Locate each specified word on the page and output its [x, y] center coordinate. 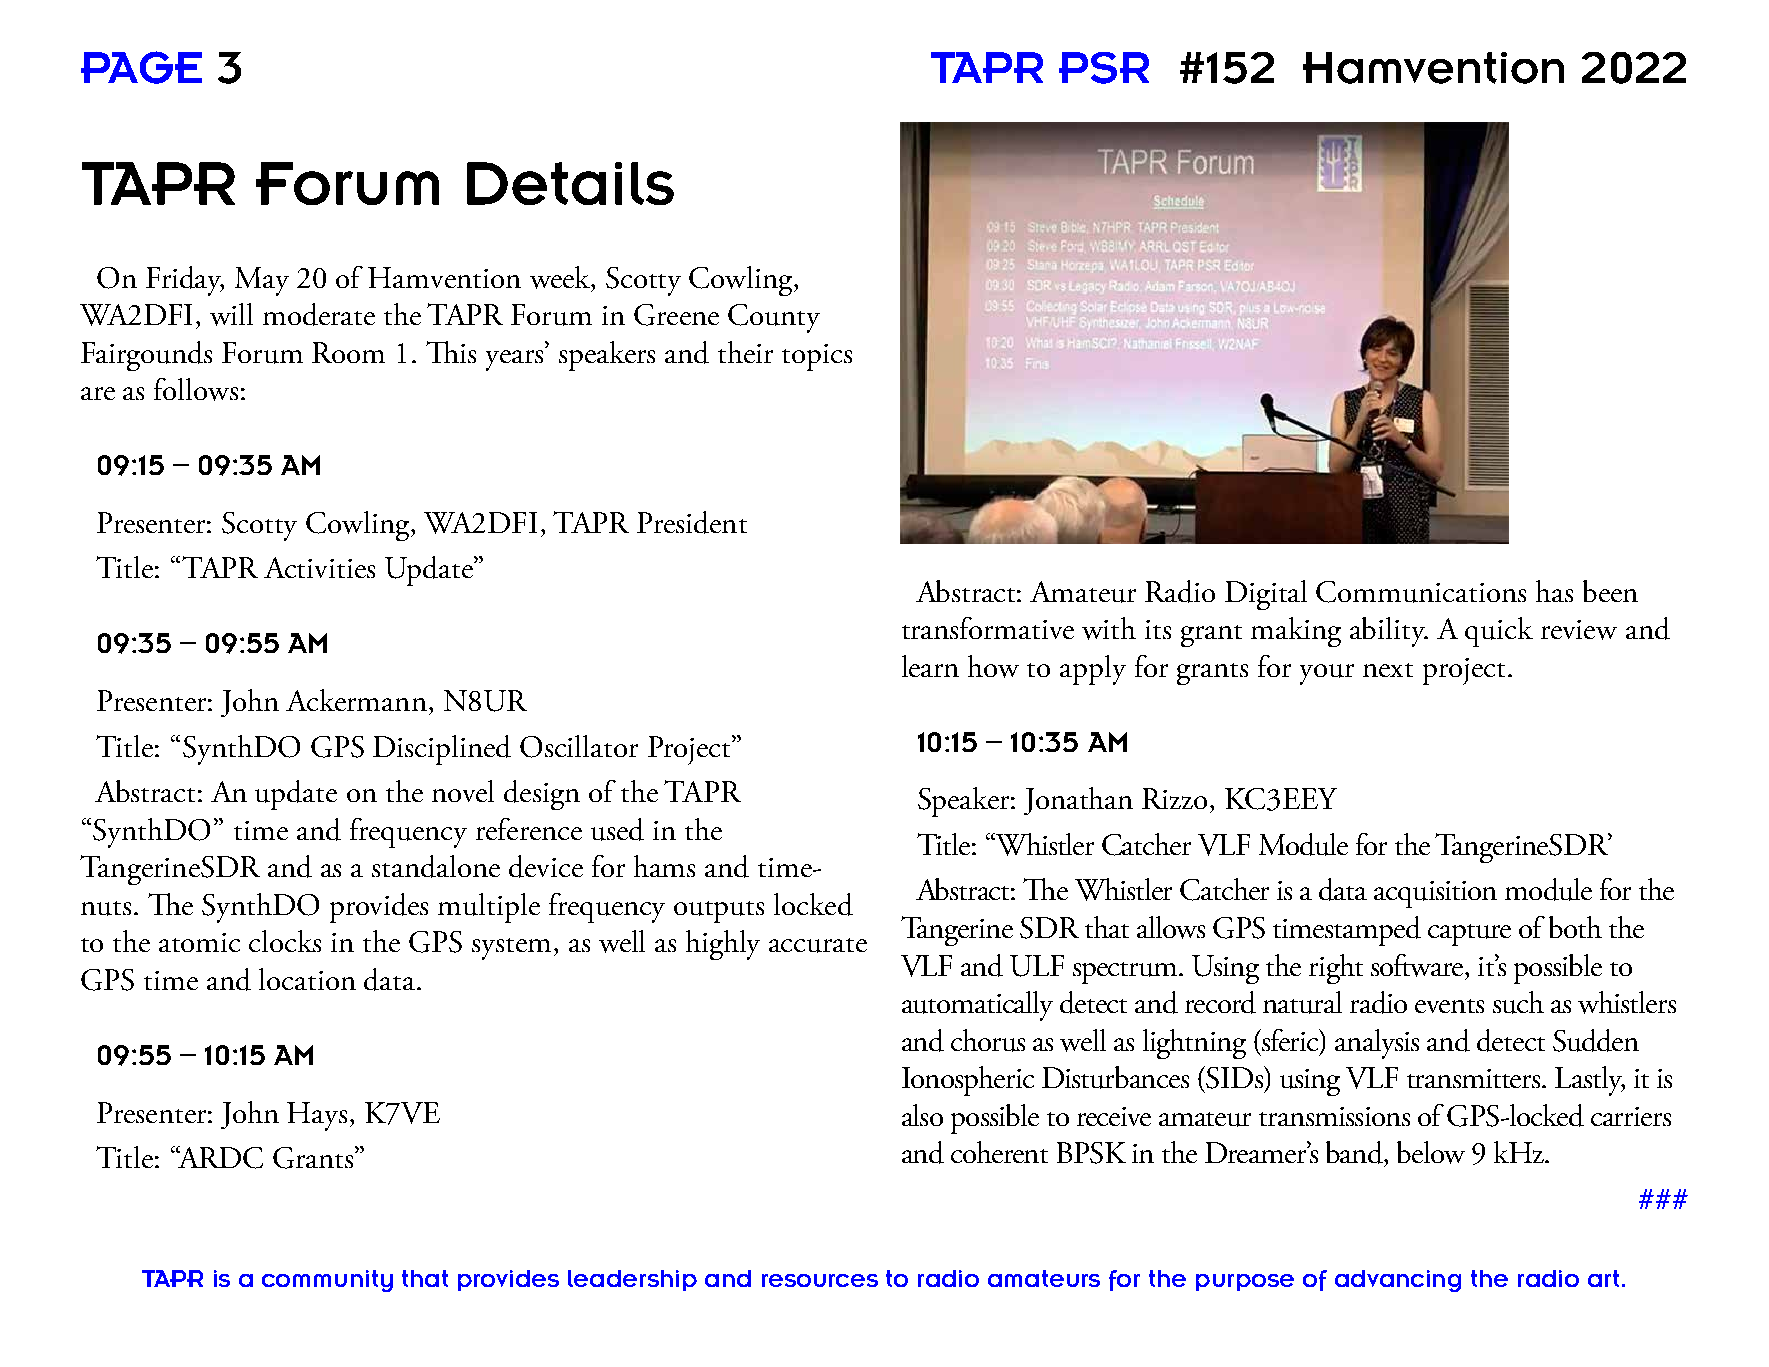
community [327, 1281]
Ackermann [356, 700]
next [1388, 670]
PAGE [141, 67]
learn [930, 666]
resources [820, 1280]
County [774, 318]
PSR [1104, 68]
